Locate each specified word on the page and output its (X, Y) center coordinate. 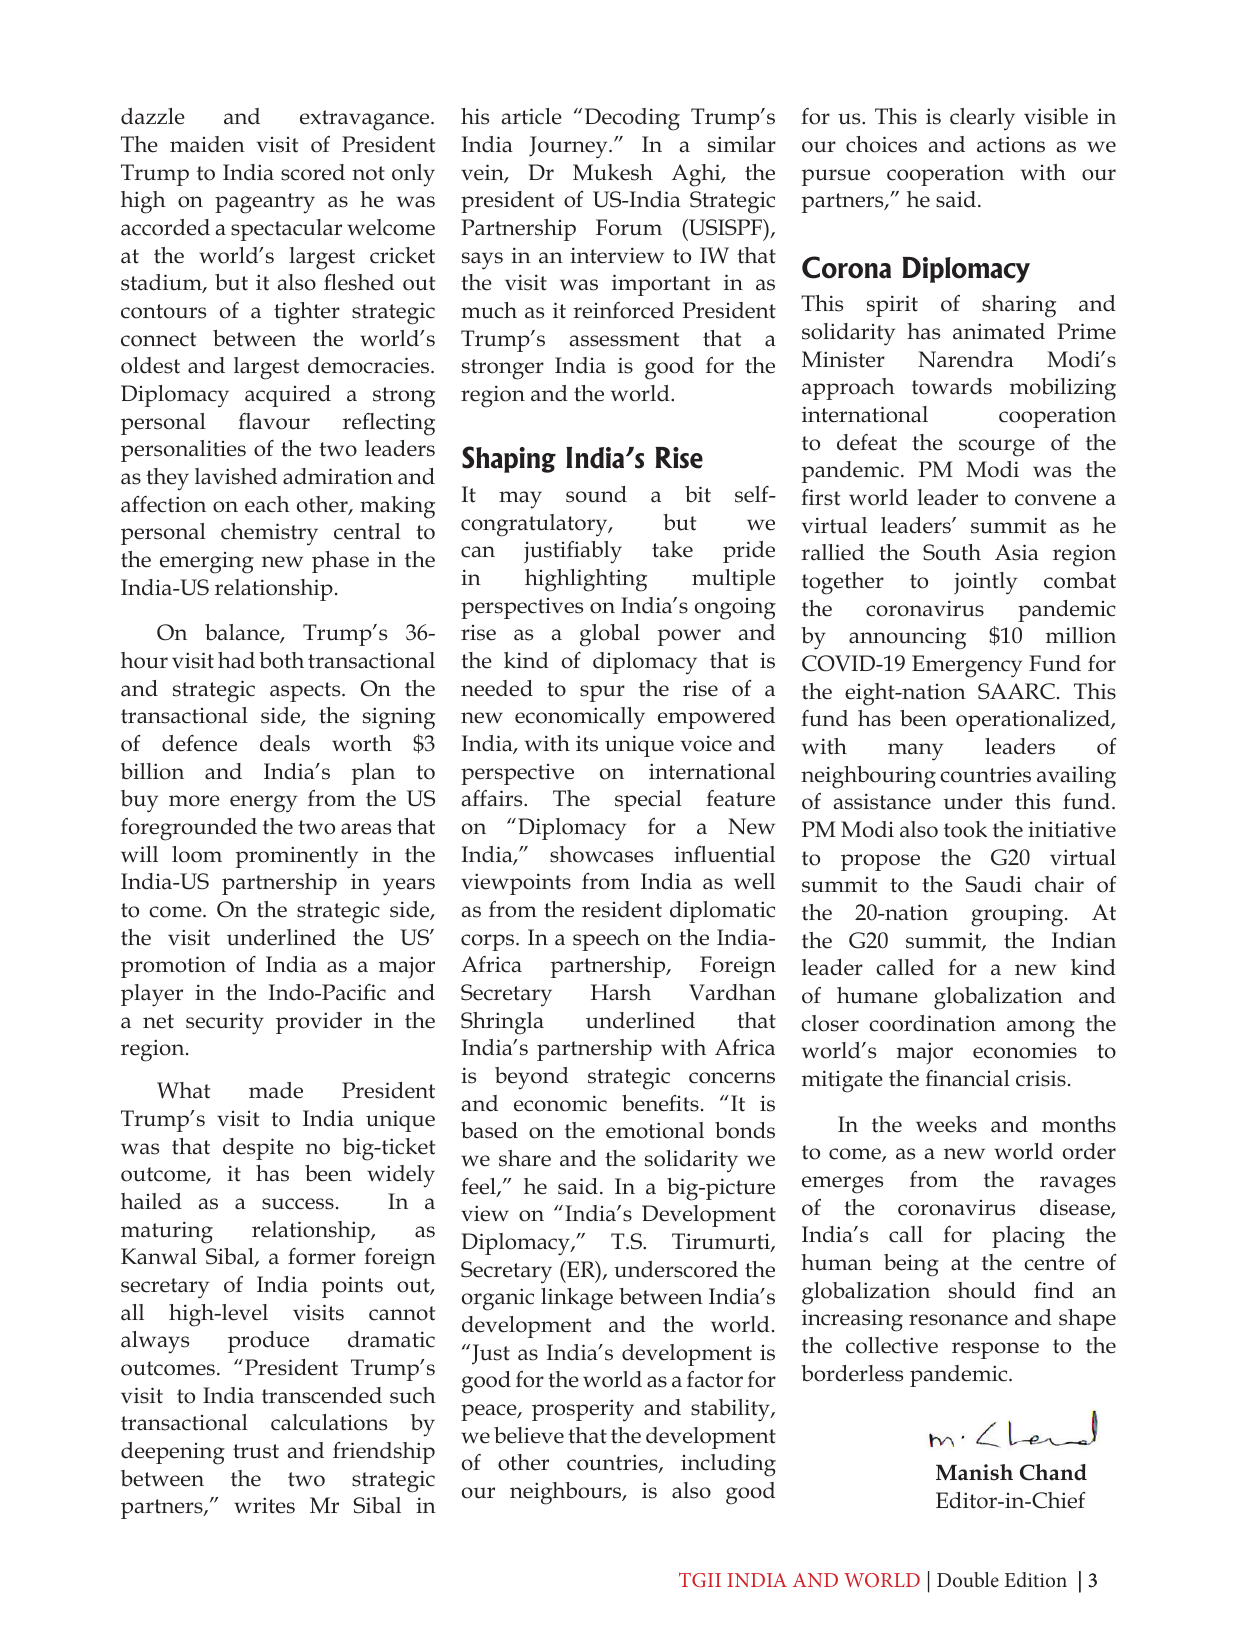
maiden (207, 144)
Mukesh (613, 172)
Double (968, 1579)
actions (1011, 144)
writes (264, 1505)
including (728, 1465)
